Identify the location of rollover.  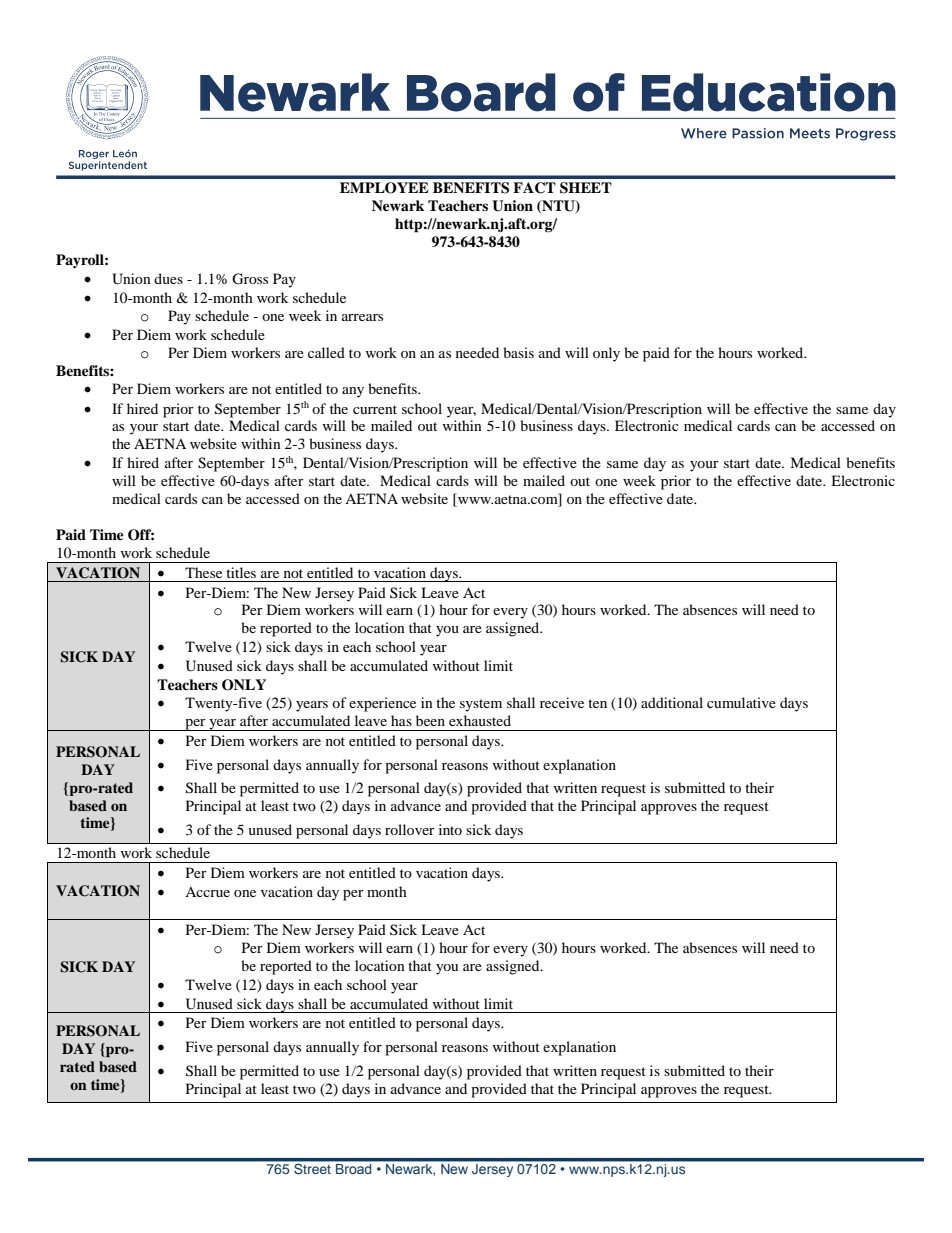
(410, 829).
